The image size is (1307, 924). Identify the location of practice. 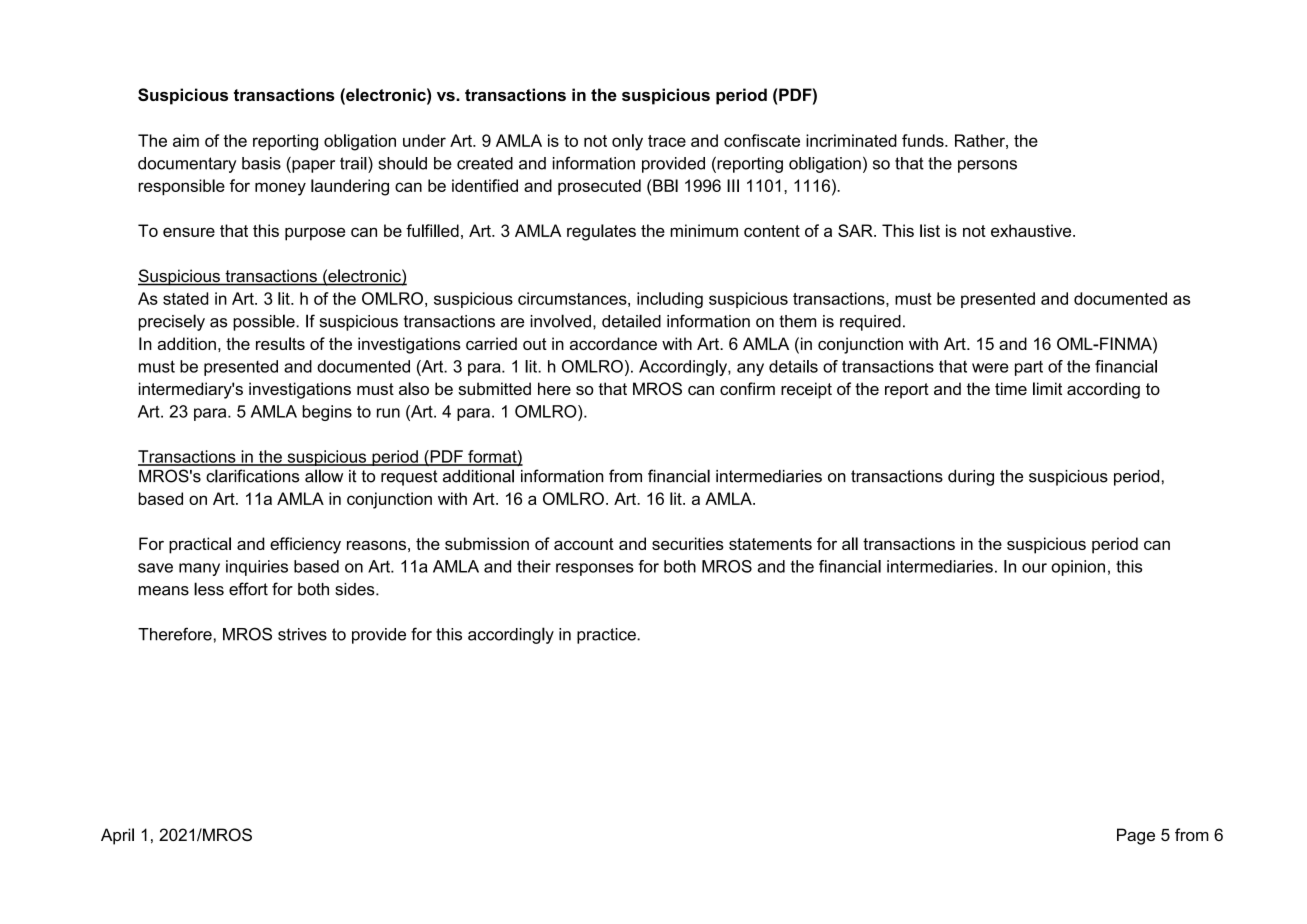
(607, 636).
